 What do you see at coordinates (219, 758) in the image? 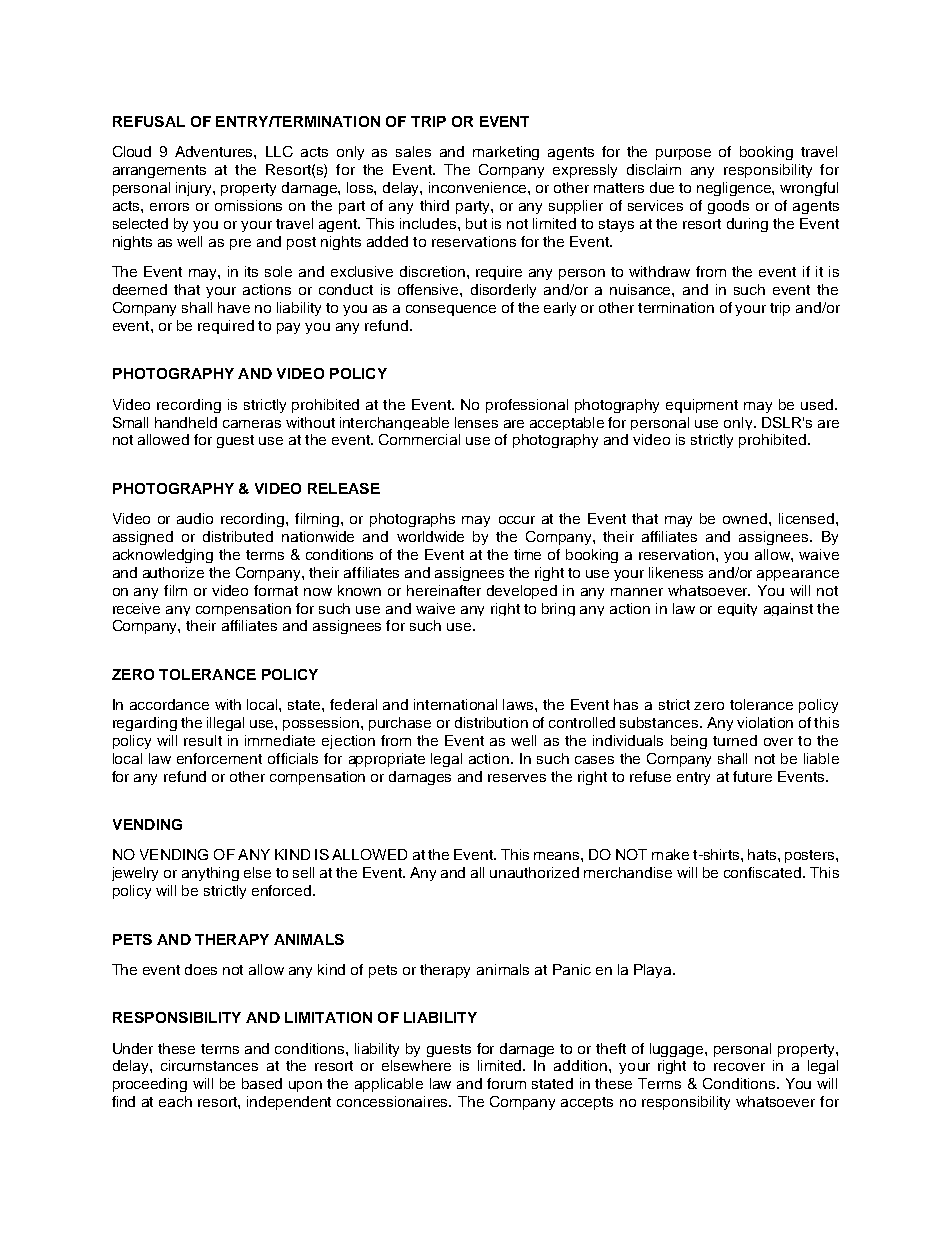
I see `enforcement` at bounding box center [219, 758].
